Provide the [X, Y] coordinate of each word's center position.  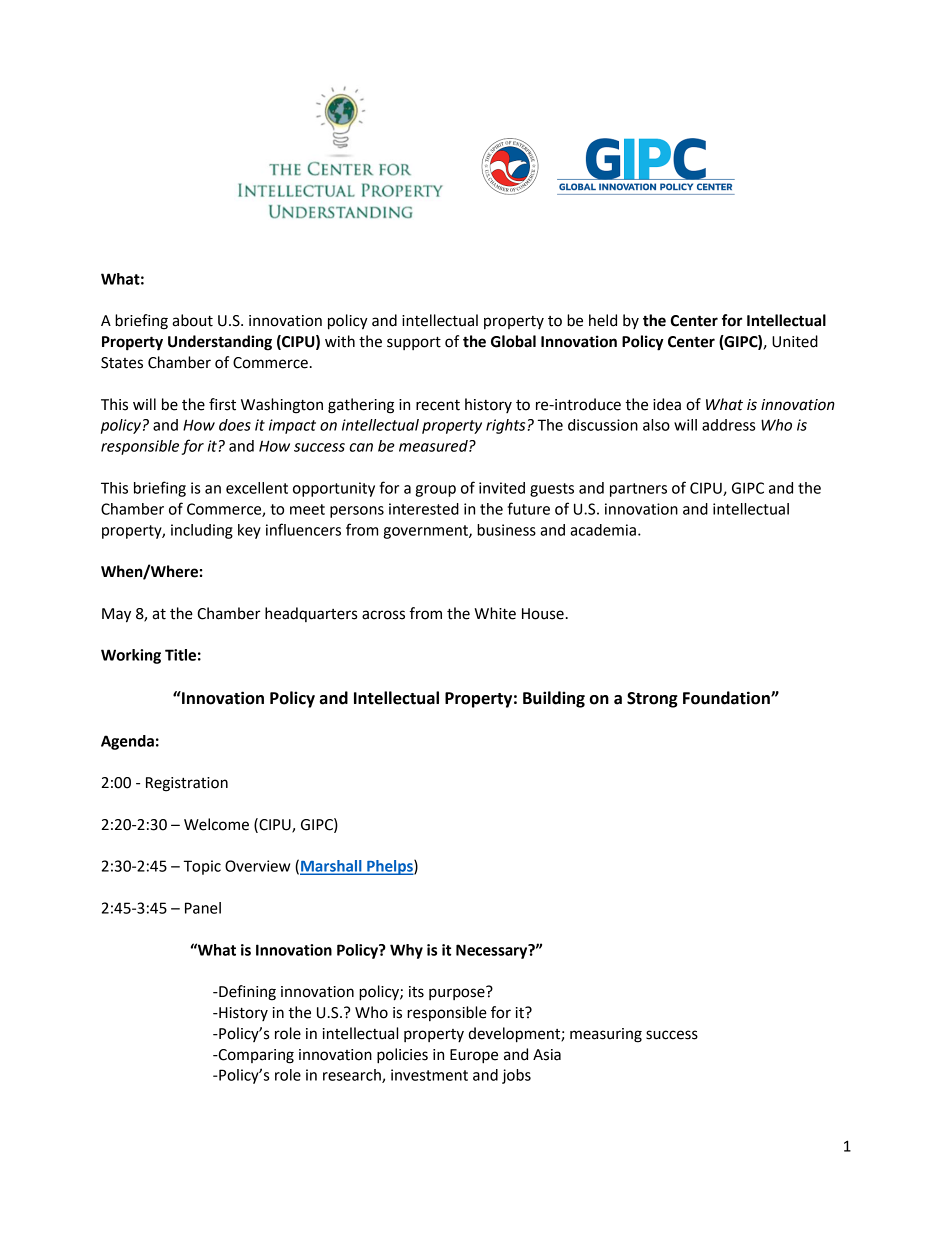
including [202, 531]
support [414, 343]
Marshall [332, 867]
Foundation [727, 698]
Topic [202, 867]
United [795, 341]
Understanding [220, 343]
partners [638, 490]
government [426, 532]
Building [554, 699]
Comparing [255, 1056]
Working [131, 656]
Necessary [493, 951]
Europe [474, 1056]
